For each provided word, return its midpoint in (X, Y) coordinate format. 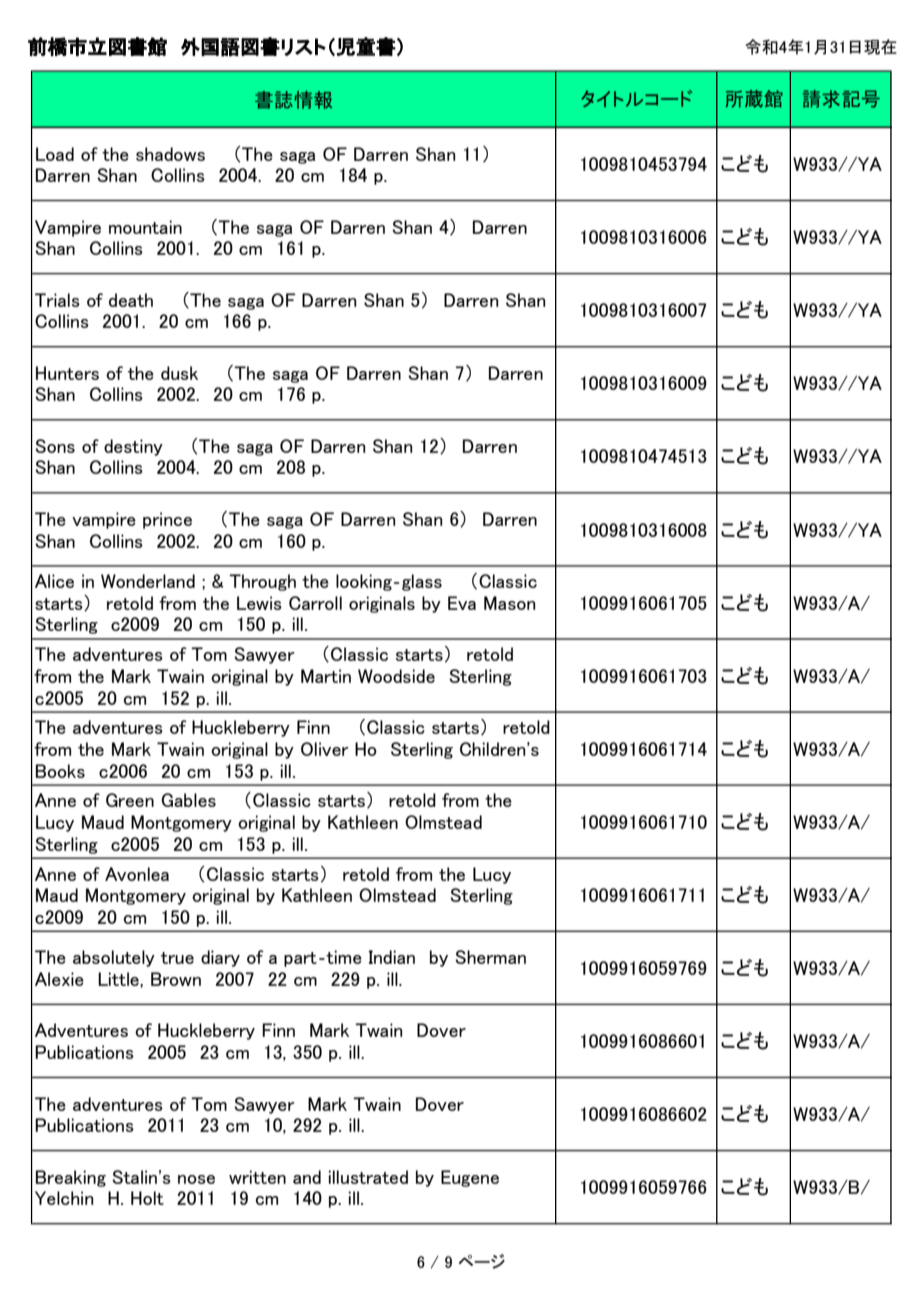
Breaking (71, 1178)
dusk (179, 373)
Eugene (470, 1178)
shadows (170, 154)
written (257, 1177)
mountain (145, 227)
